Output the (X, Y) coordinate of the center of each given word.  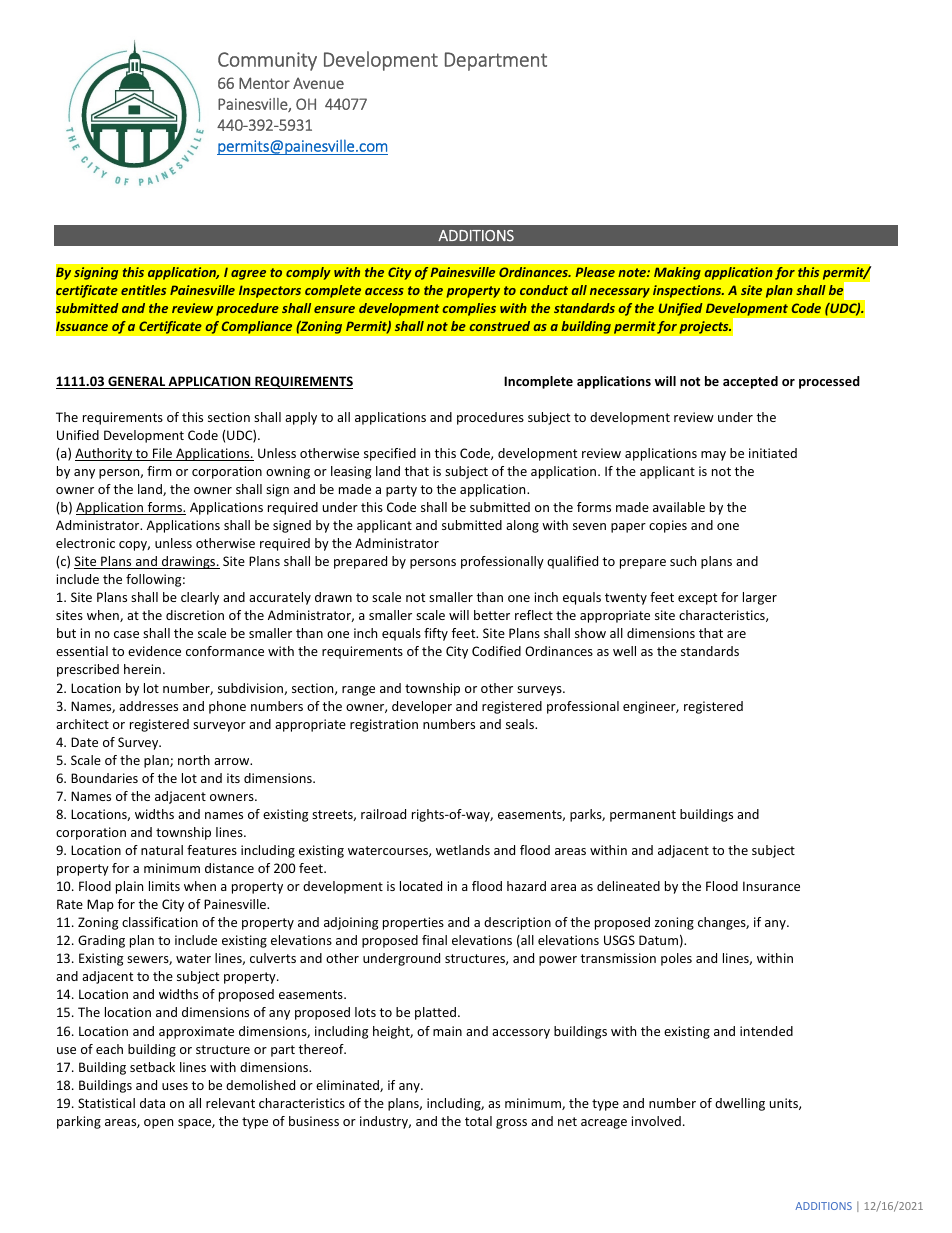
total (478, 1121)
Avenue (318, 83)
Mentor (264, 83)
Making (677, 273)
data (152, 1103)
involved (656, 1121)
